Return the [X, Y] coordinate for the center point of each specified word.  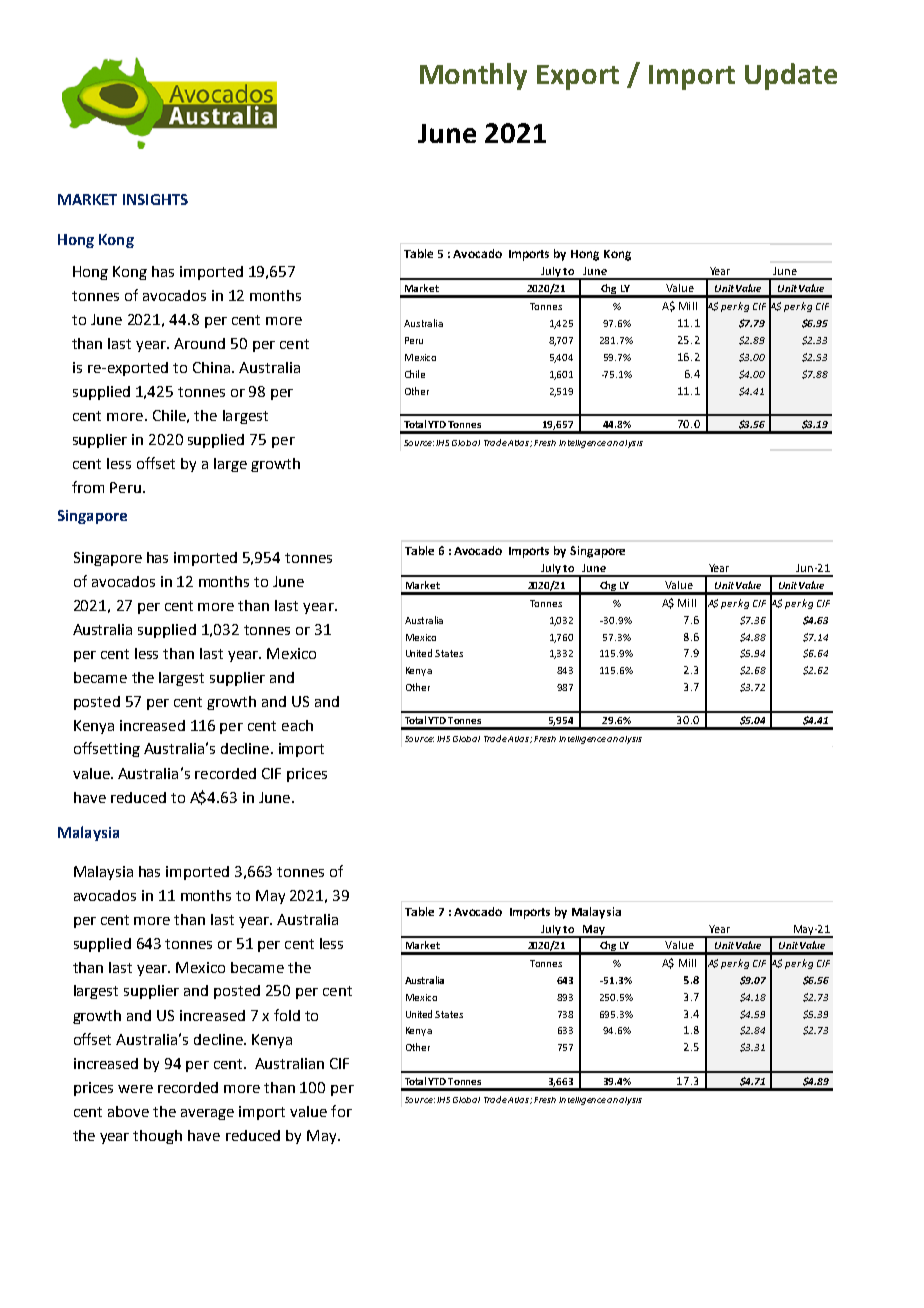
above [128, 1111]
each [297, 725]
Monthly [473, 76]
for [341, 1111]
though [157, 1137]
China [211, 367]
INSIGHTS [155, 199]
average [207, 1114]
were [135, 1089]
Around [199, 343]
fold [287, 1015]
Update [791, 76]
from [88, 487]
